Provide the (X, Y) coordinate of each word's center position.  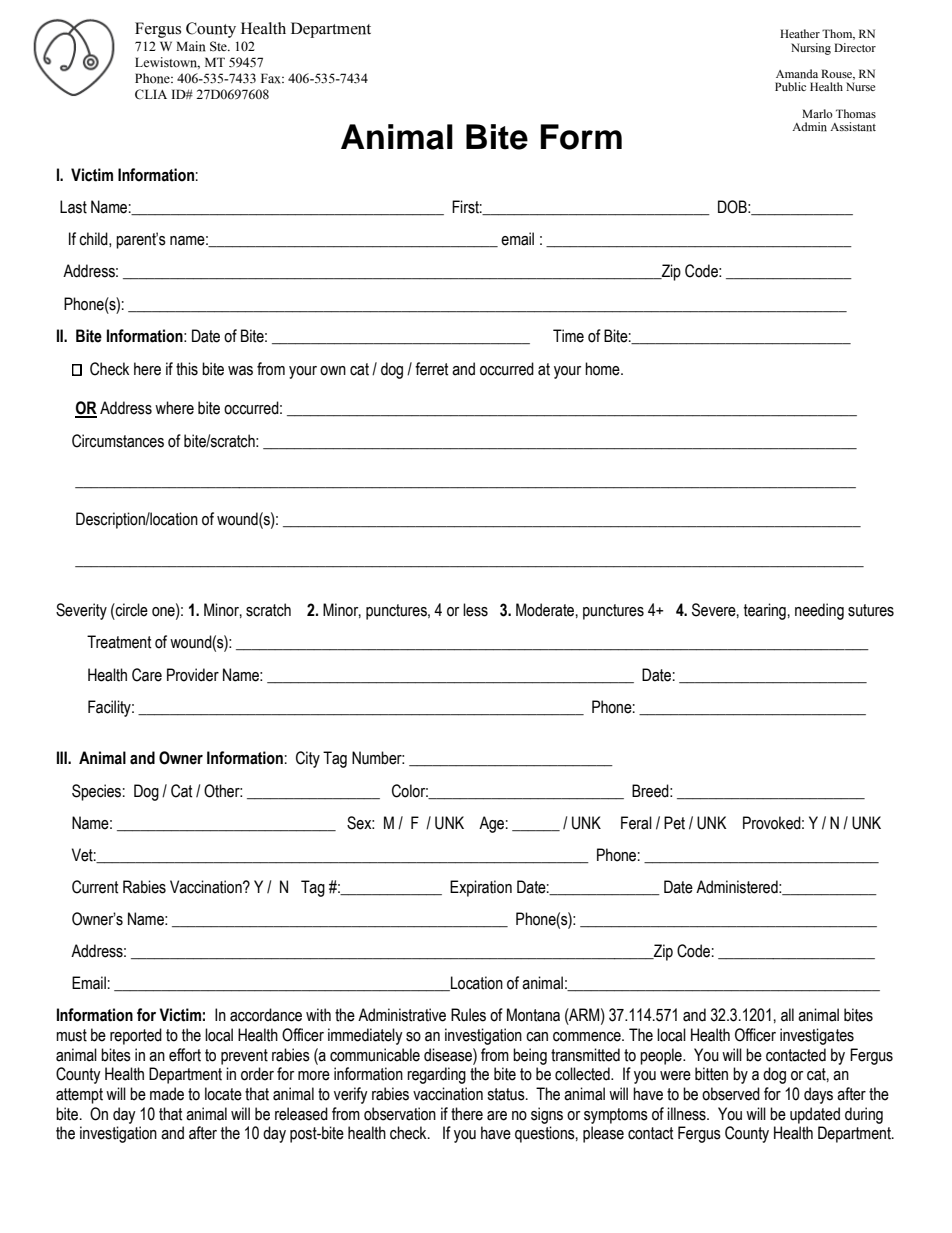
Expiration (481, 888)
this (187, 369)
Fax (272, 78)
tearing (765, 611)
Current (95, 887)
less (475, 610)
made (167, 1094)
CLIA (151, 94)
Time (568, 336)
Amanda (797, 74)
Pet (674, 823)
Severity (81, 611)
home (603, 369)
